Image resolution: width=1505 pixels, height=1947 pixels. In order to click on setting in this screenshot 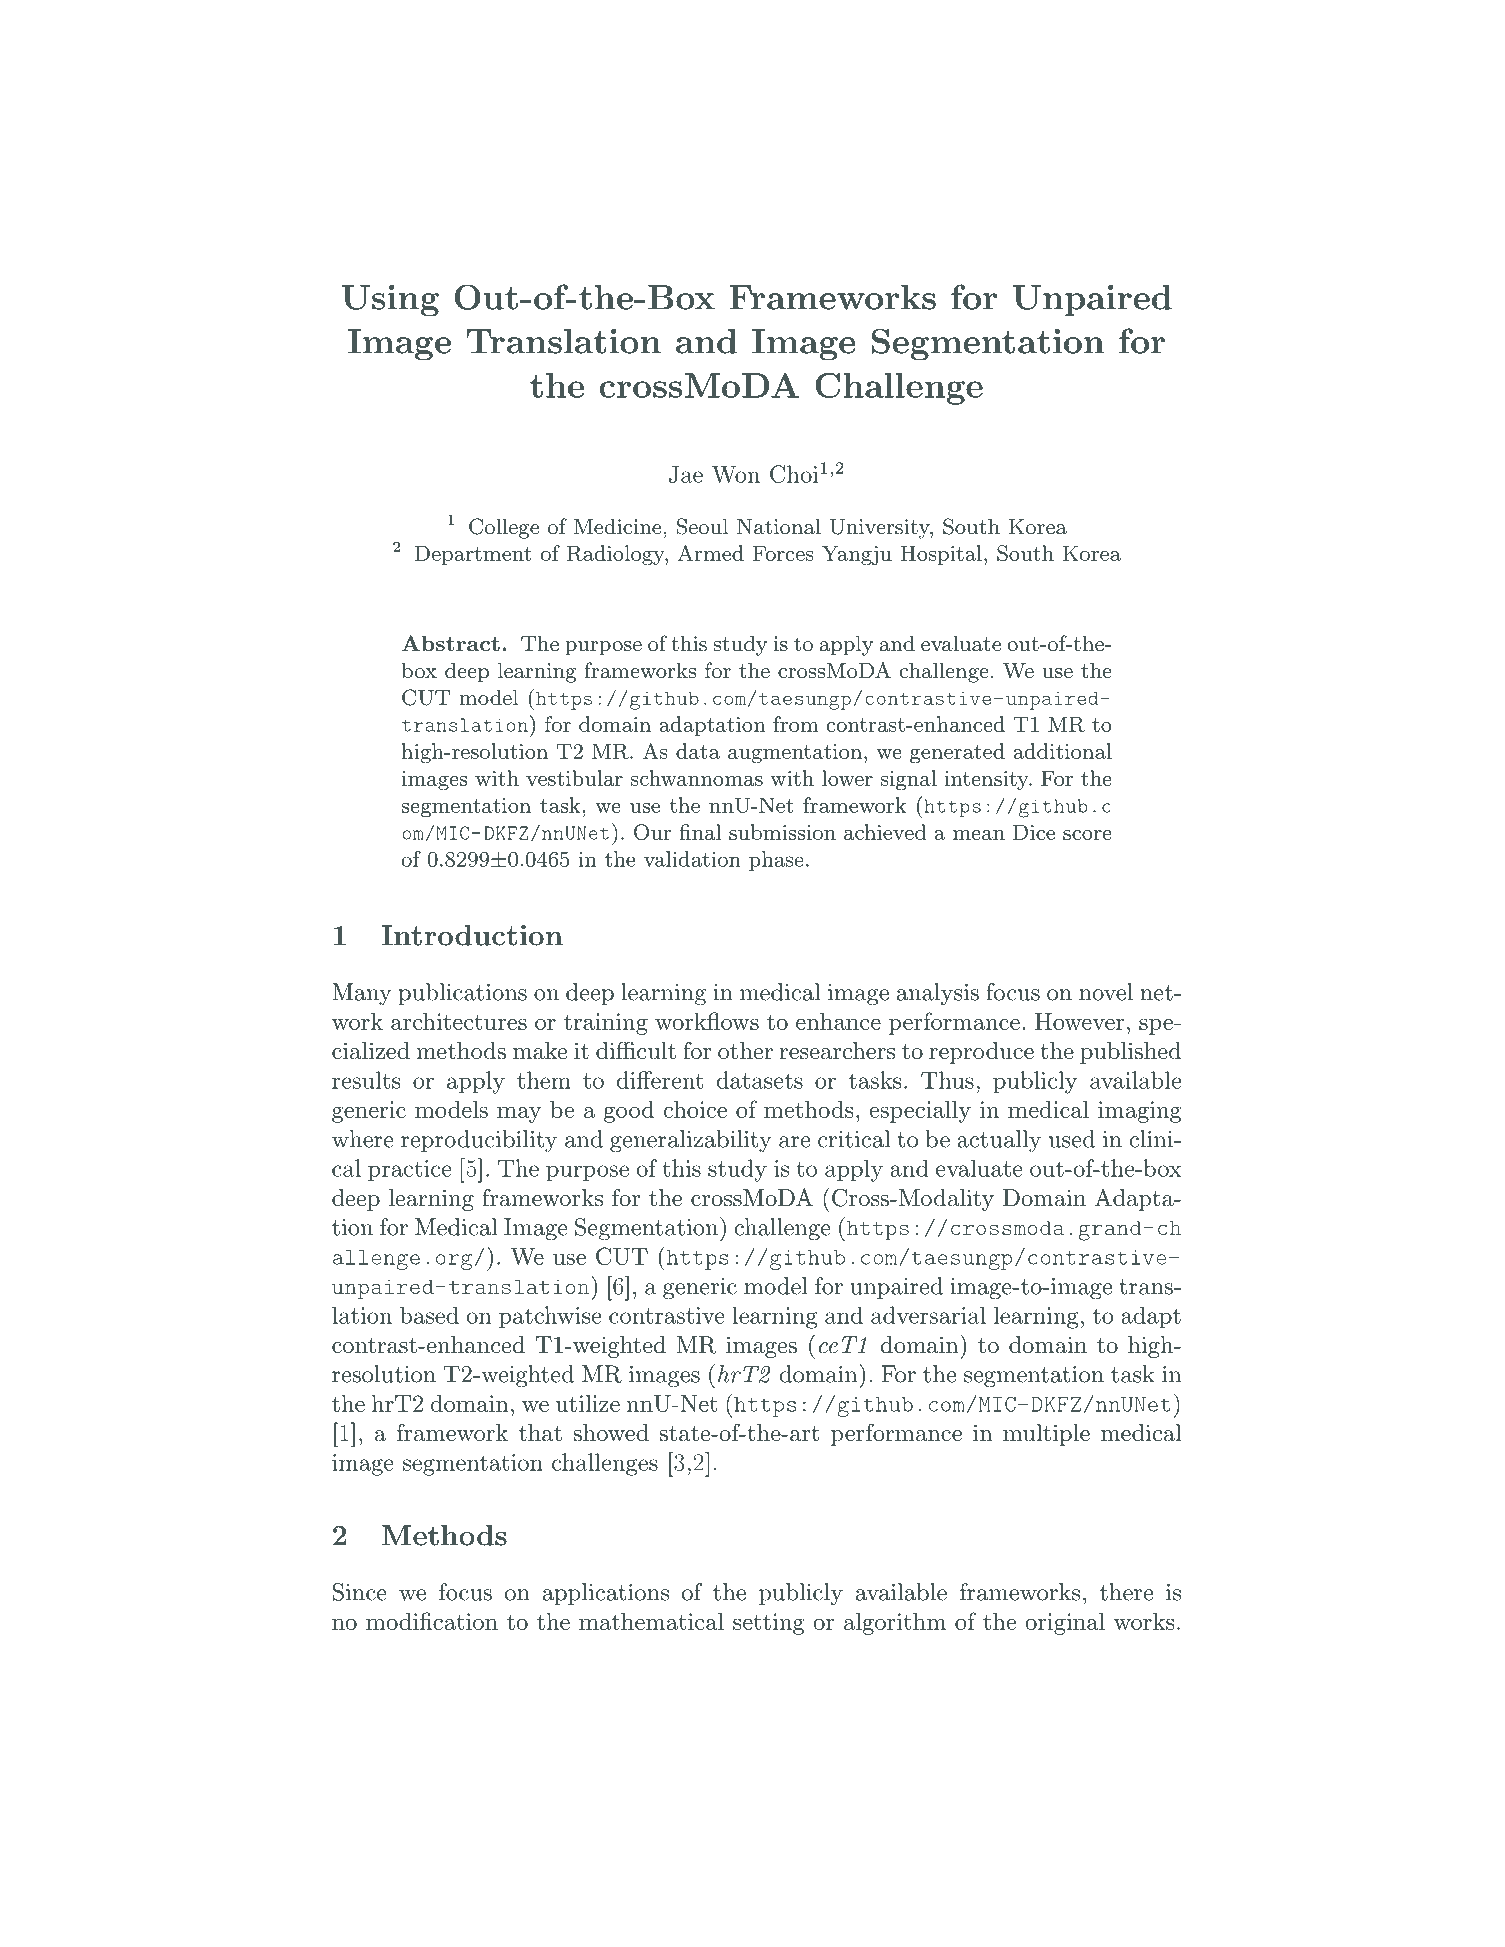, I will do `click(769, 1624)`.
